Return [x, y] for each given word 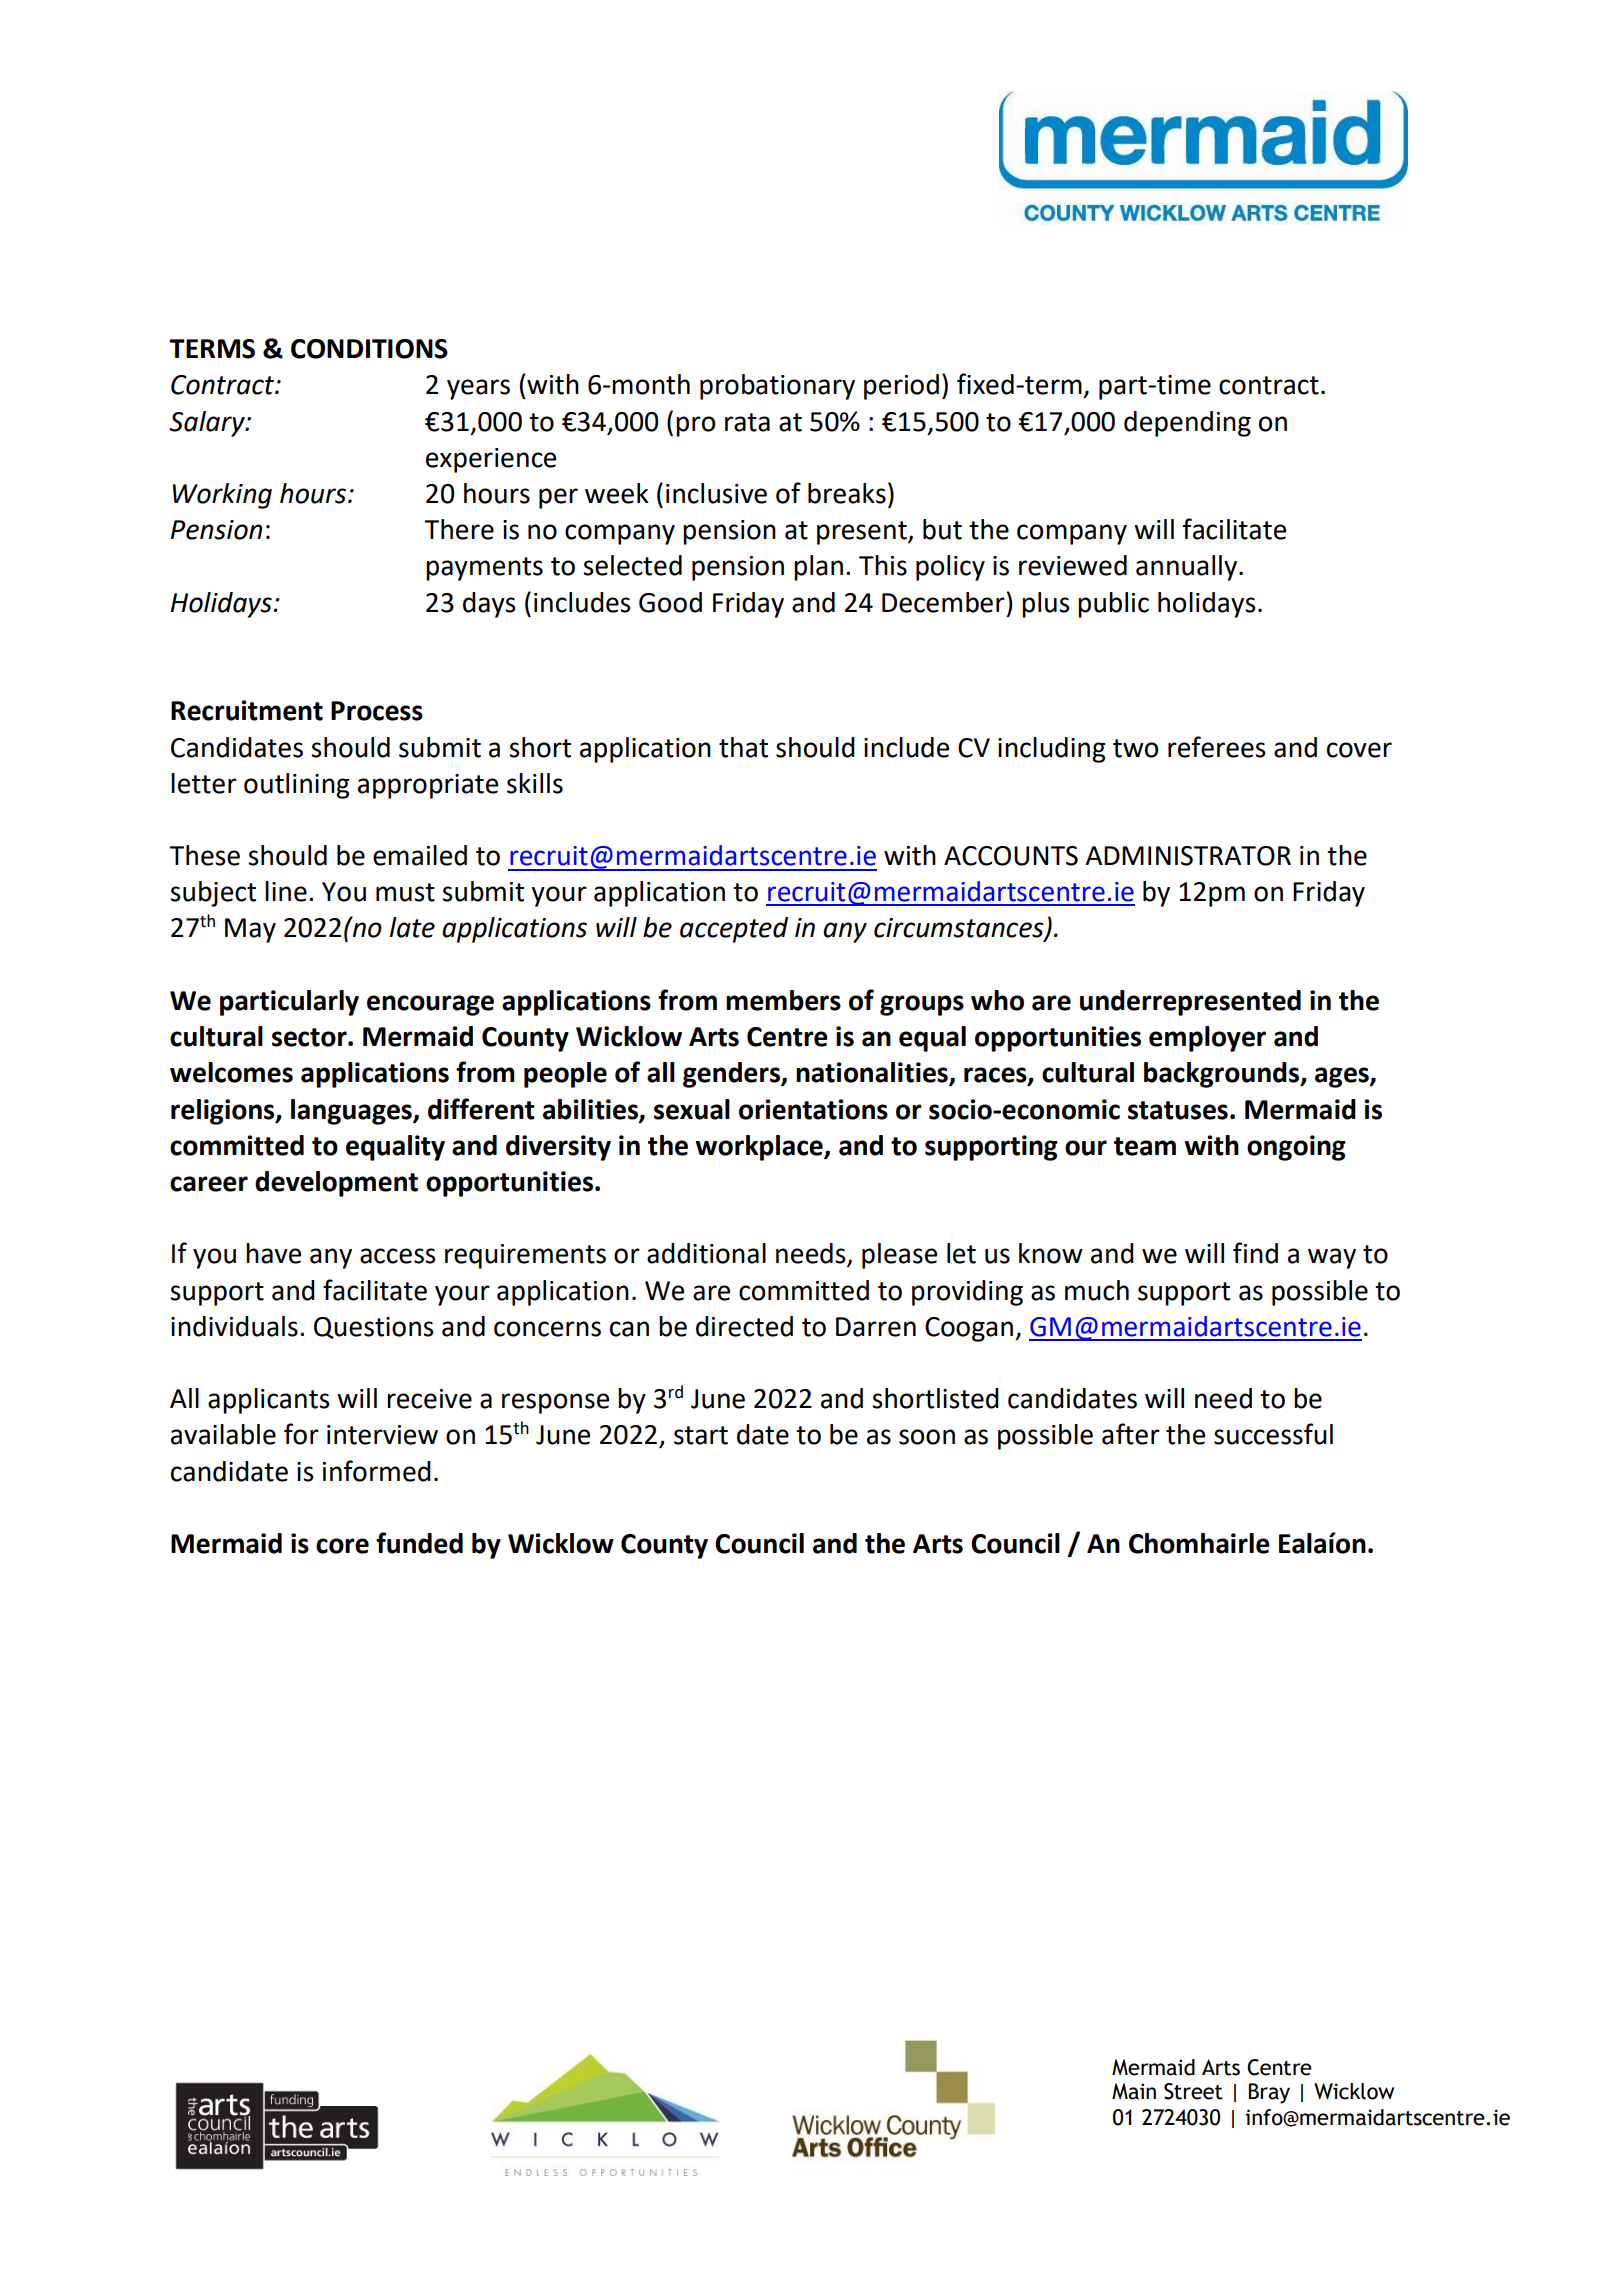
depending [1187, 424]
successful [1273, 1434]
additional [706, 1253]
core [342, 1546]
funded [419, 1543]
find [1255, 1253]
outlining [297, 786]
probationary [777, 387]
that [743, 747]
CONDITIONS [369, 349]
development [336, 1184]
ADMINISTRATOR [1188, 856]
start [701, 1435]
